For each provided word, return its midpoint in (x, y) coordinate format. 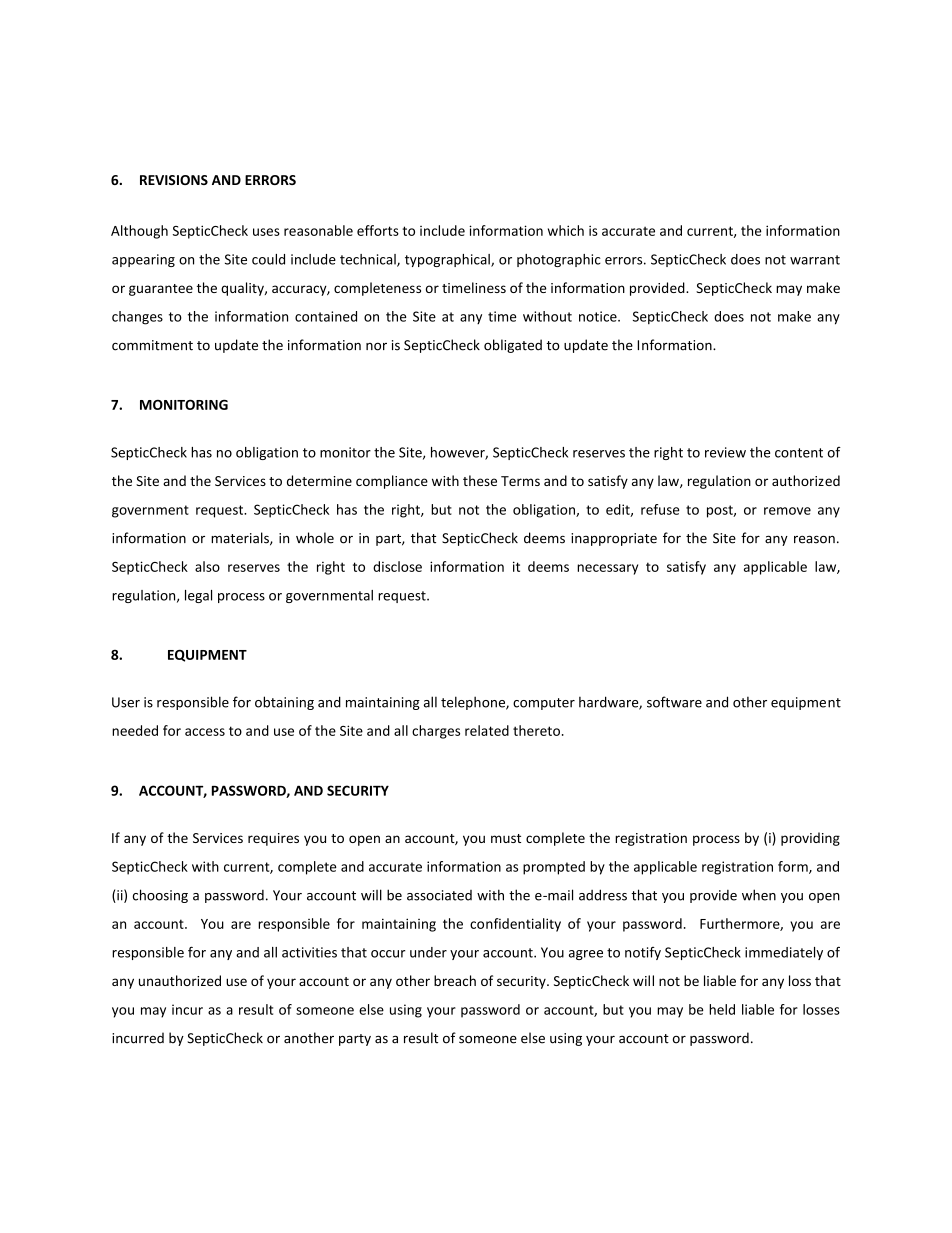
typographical (448, 260)
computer (544, 704)
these (480, 480)
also (207, 566)
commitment (152, 345)
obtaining (284, 703)
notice (599, 316)
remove (787, 511)
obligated (513, 346)
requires (273, 839)
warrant (815, 260)
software (674, 702)
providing (810, 839)
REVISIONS (174, 180)
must (506, 838)
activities (309, 952)
